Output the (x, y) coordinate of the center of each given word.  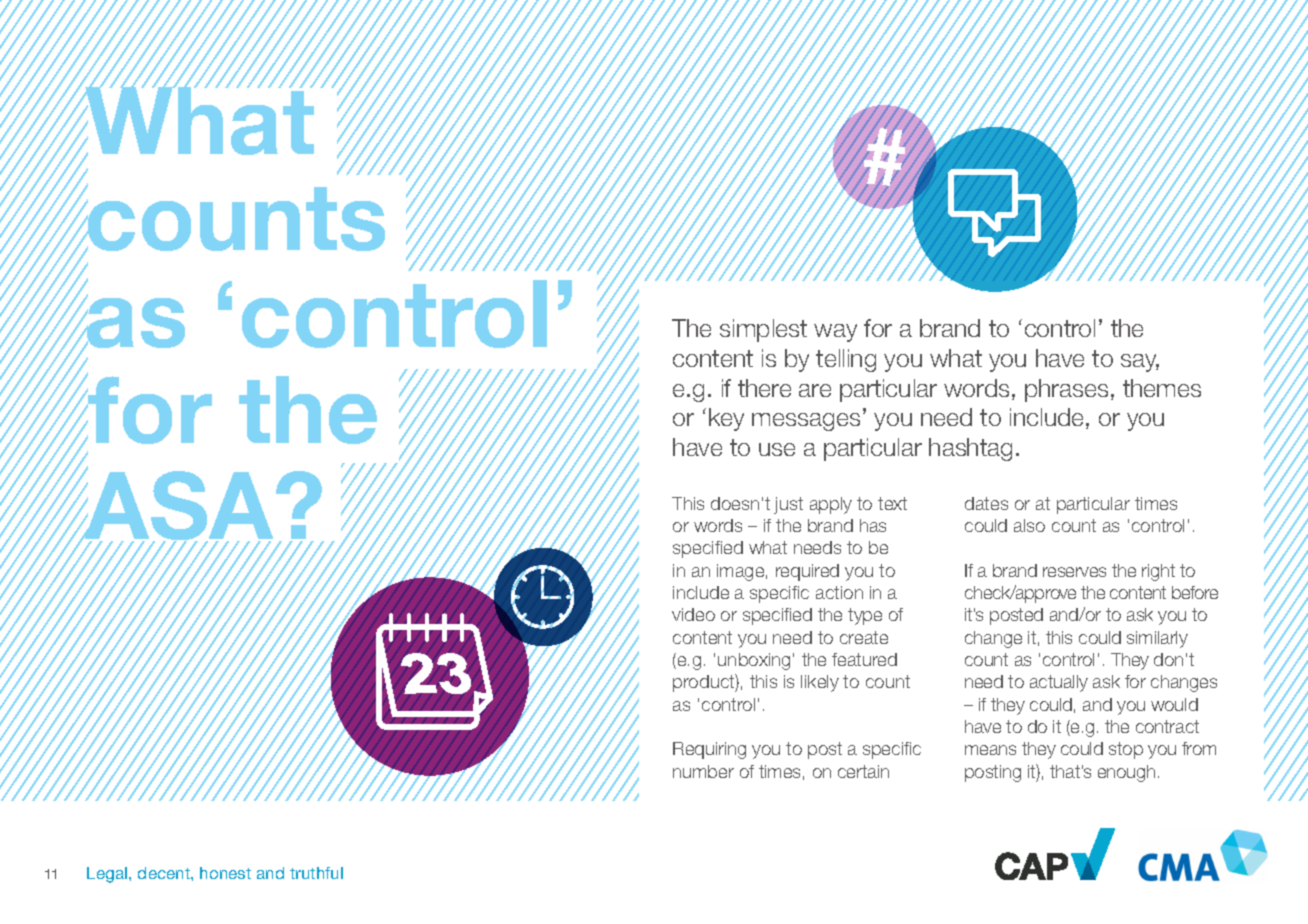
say (1140, 363)
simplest (763, 330)
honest (225, 873)
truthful (316, 873)
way (835, 333)
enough (1126, 773)
